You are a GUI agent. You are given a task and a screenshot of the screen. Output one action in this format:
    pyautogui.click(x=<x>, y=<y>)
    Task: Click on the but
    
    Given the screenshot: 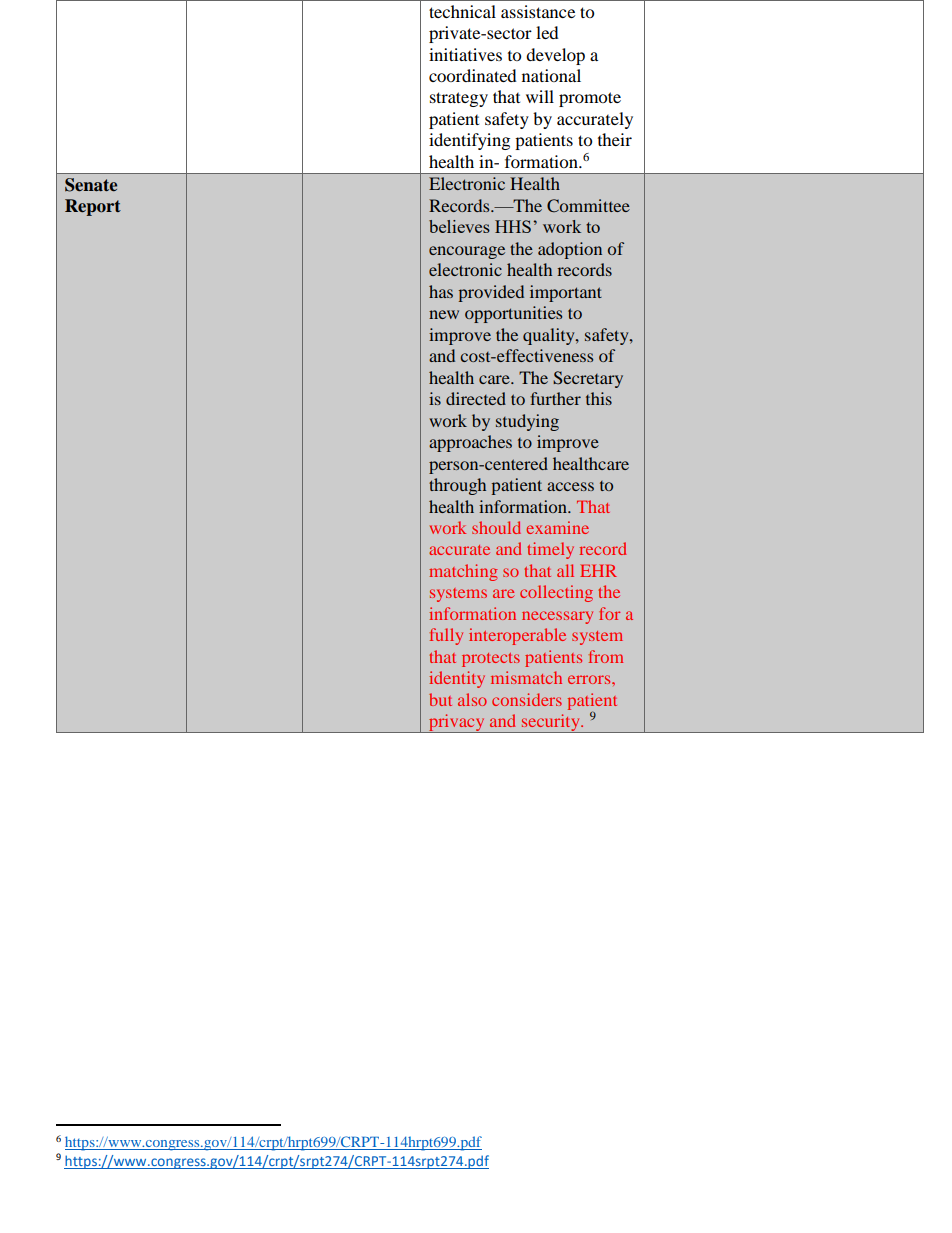 What is the action you would take?
    pyautogui.click(x=440, y=699)
